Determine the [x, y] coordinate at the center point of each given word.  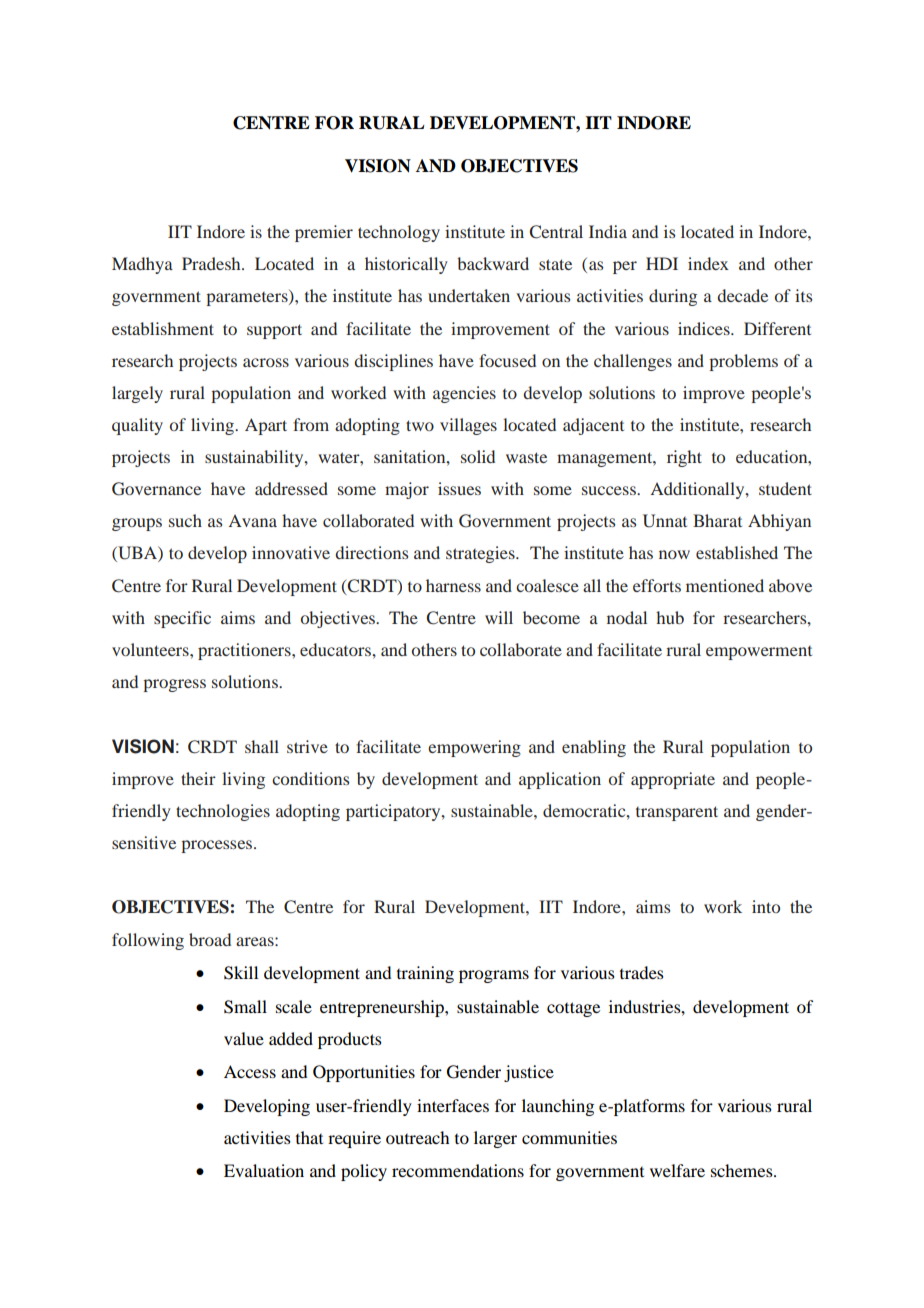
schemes [743, 1170]
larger [495, 1139]
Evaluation [264, 1170]
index [708, 263]
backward [493, 263]
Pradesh [212, 263]
